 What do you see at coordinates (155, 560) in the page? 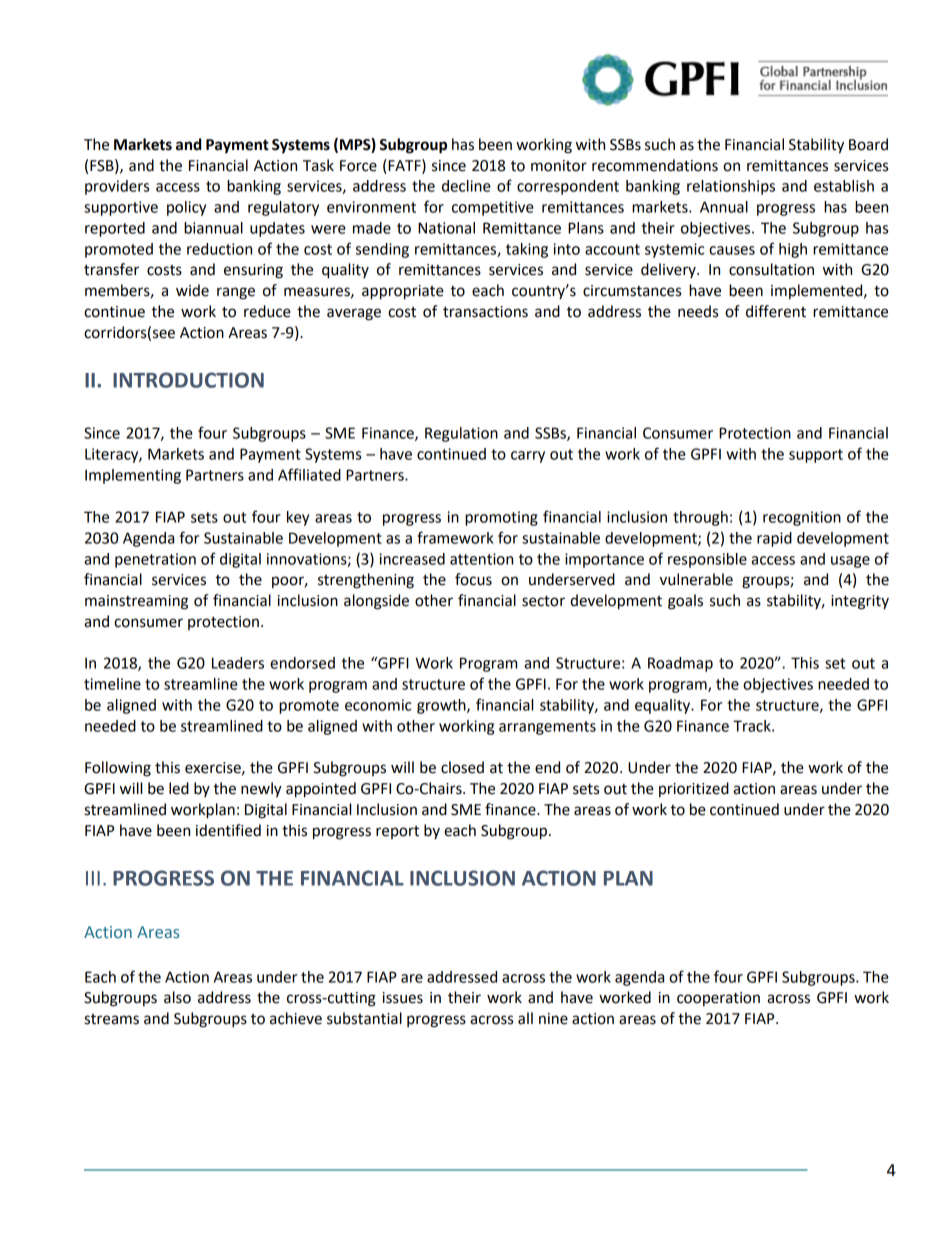
I see `penetration` at bounding box center [155, 560].
